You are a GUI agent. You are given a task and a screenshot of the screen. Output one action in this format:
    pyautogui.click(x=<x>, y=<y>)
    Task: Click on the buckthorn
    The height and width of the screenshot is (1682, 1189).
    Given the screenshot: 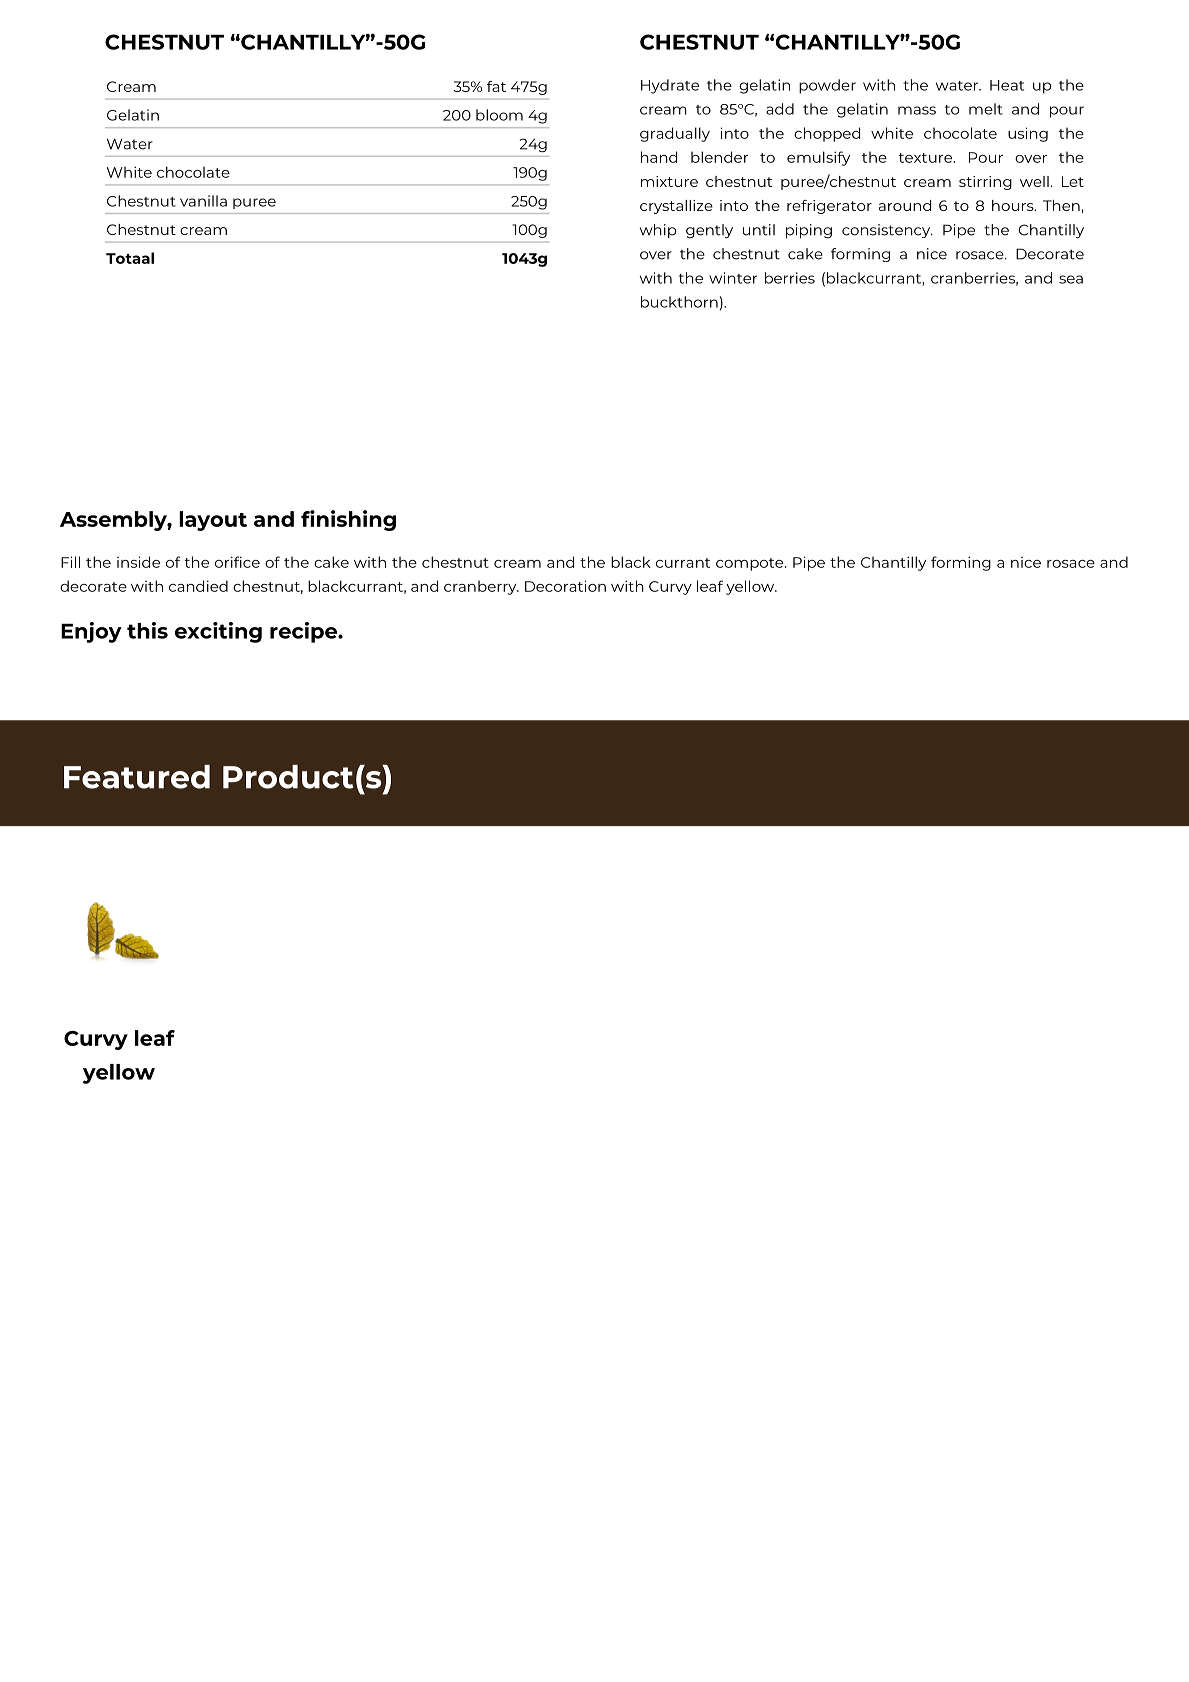 What is the action you would take?
    pyautogui.click(x=679, y=302)
